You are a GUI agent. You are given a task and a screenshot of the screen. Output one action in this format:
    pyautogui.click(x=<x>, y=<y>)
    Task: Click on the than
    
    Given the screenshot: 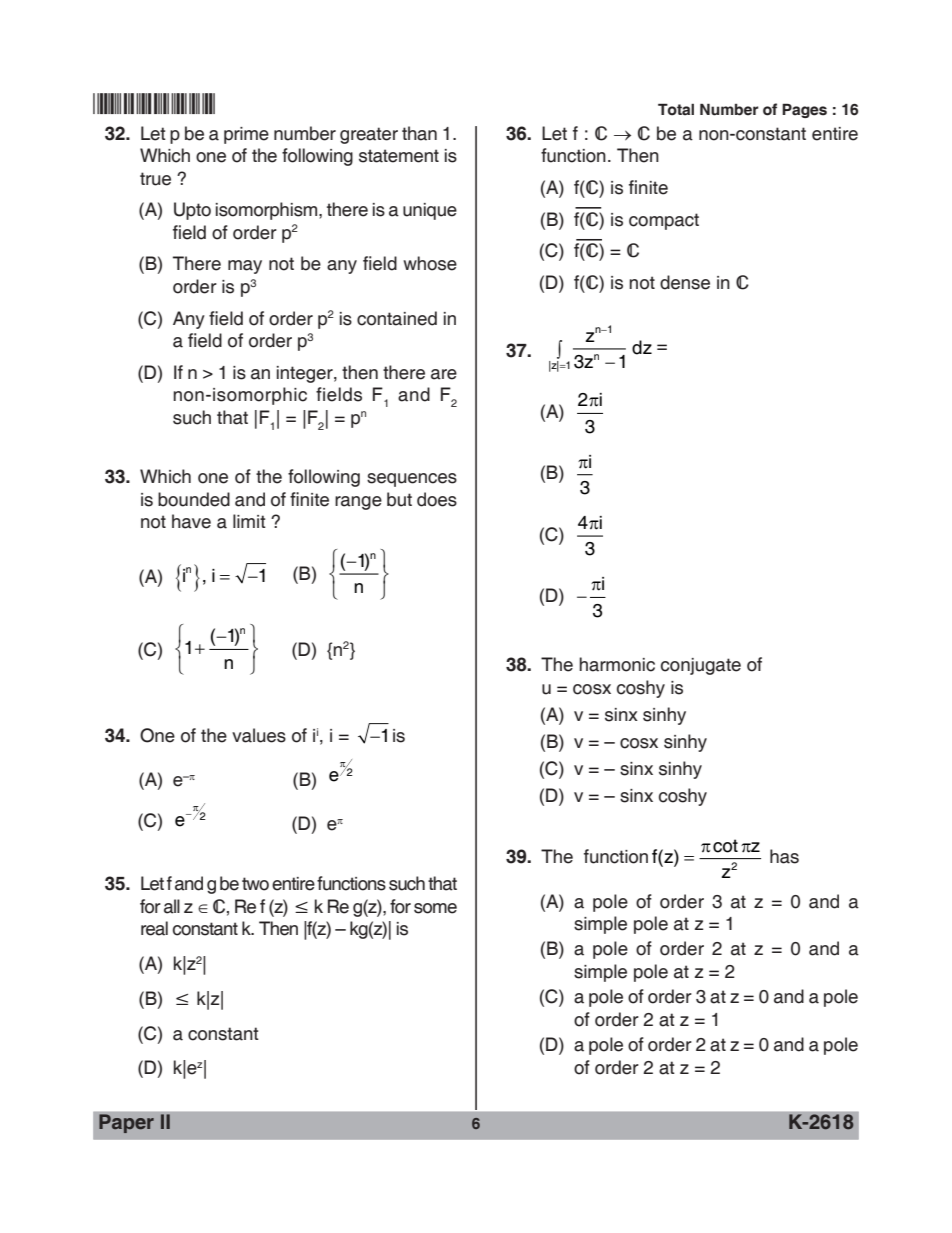 What is the action you would take?
    pyautogui.click(x=419, y=133)
